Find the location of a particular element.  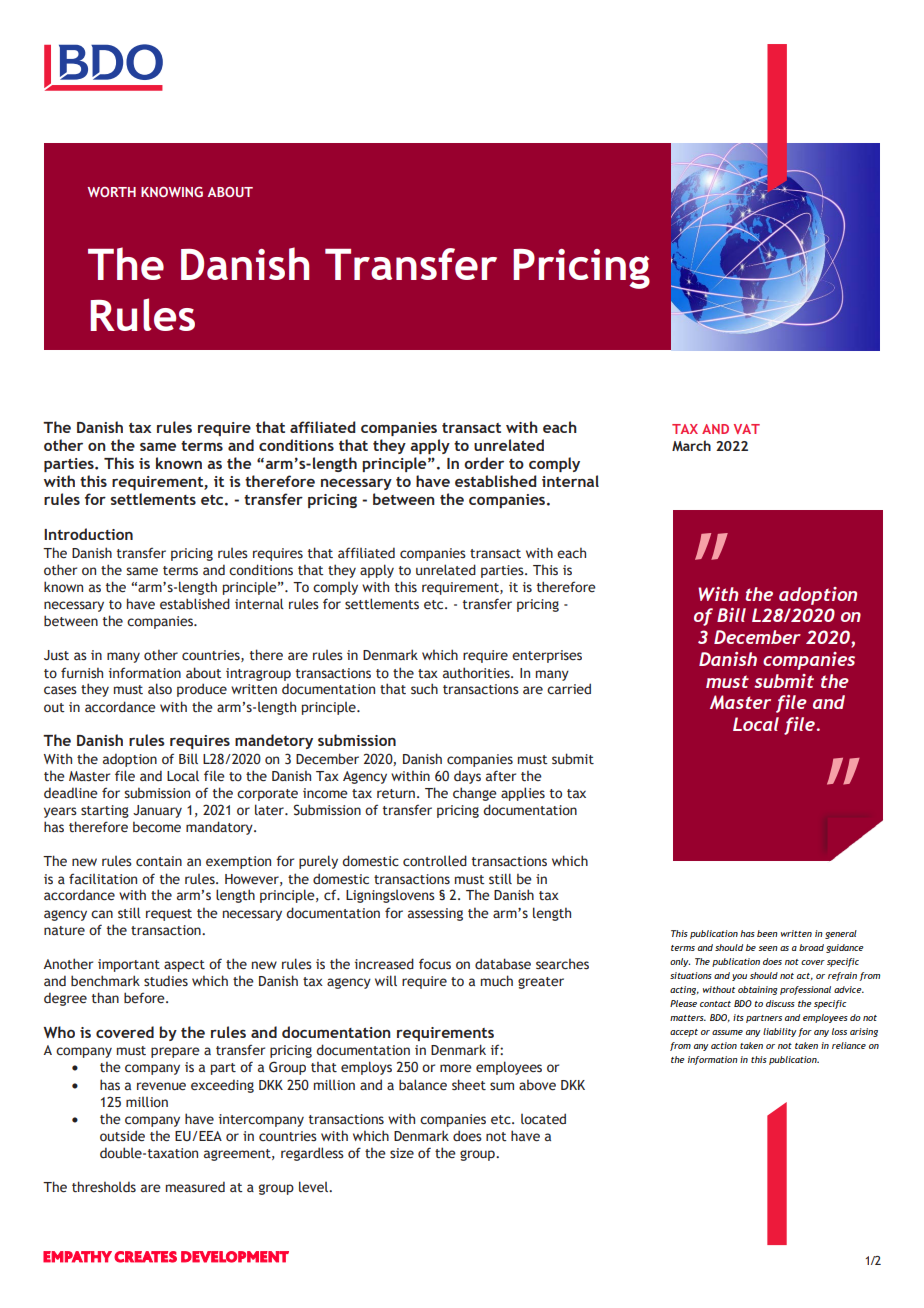

KNOWING is located at coordinates (172, 191).
